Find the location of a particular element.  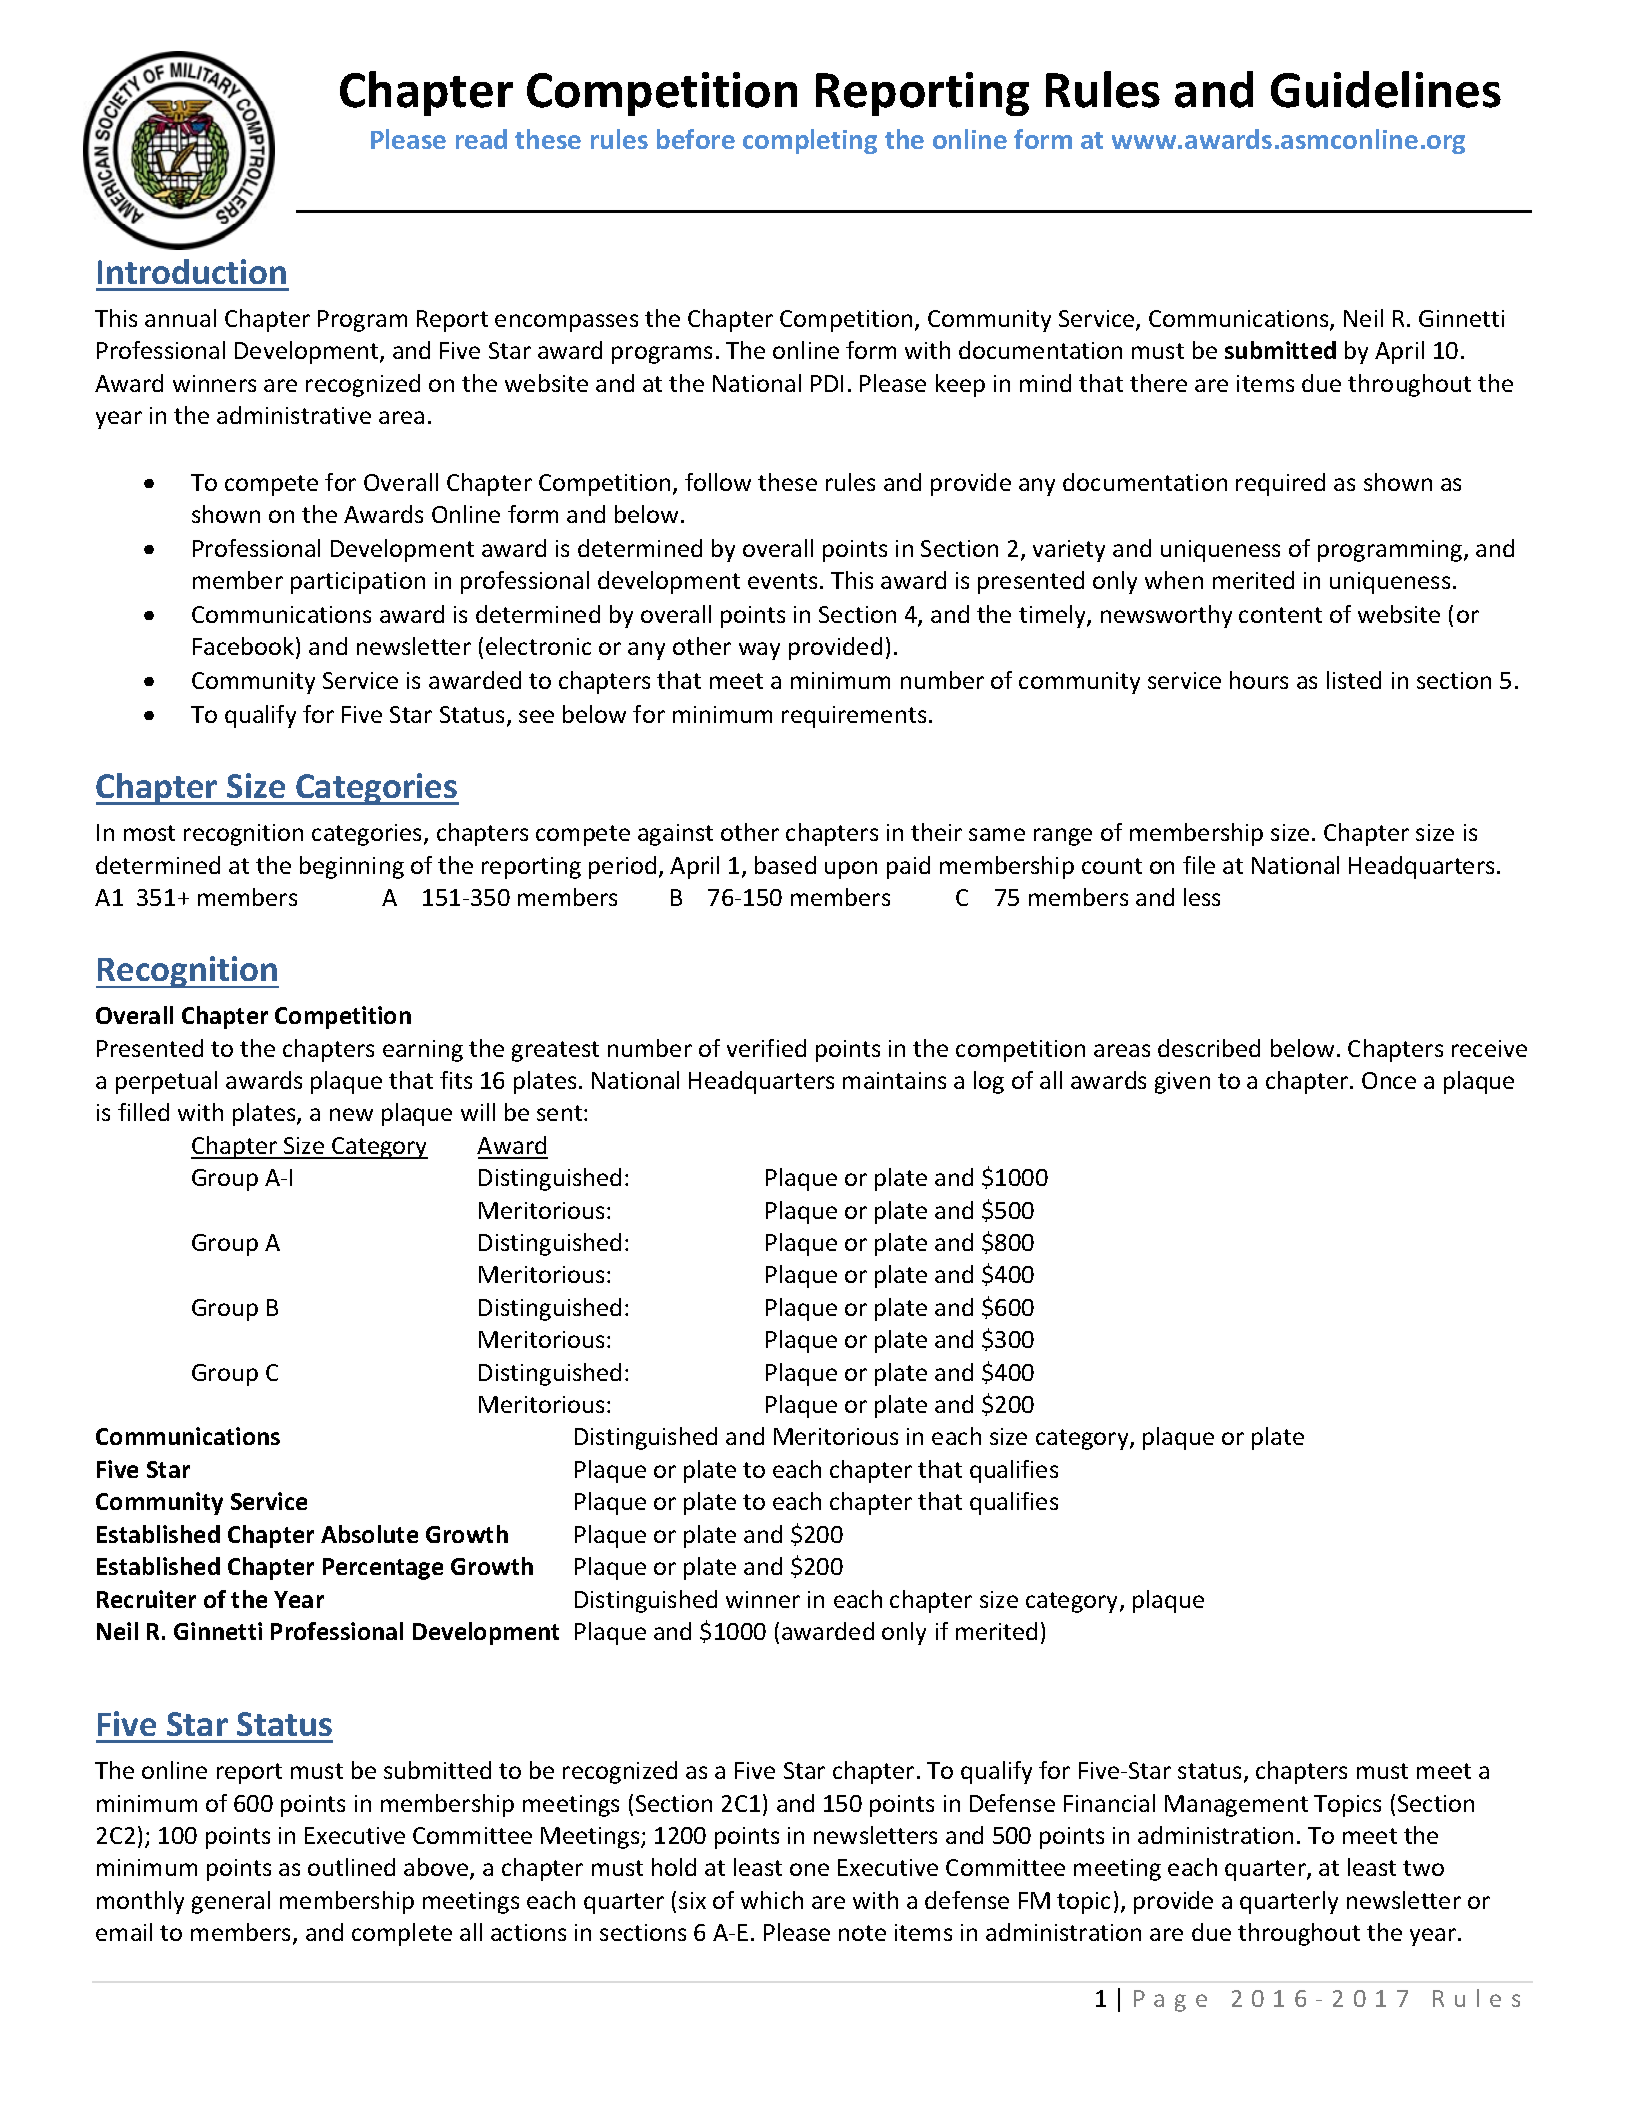

outlined is located at coordinates (351, 1867).
